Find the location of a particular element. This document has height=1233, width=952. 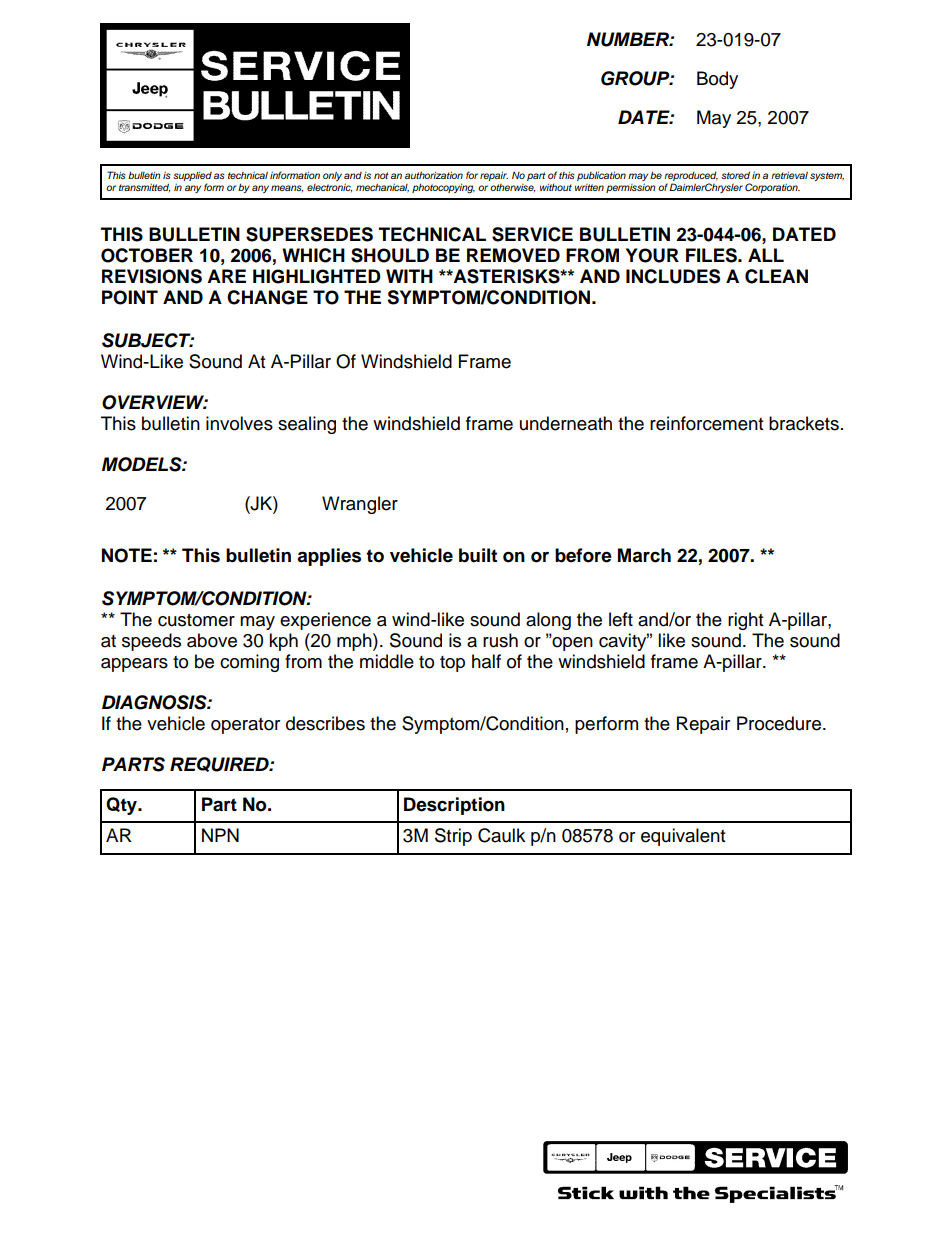

involves is located at coordinates (239, 423).
